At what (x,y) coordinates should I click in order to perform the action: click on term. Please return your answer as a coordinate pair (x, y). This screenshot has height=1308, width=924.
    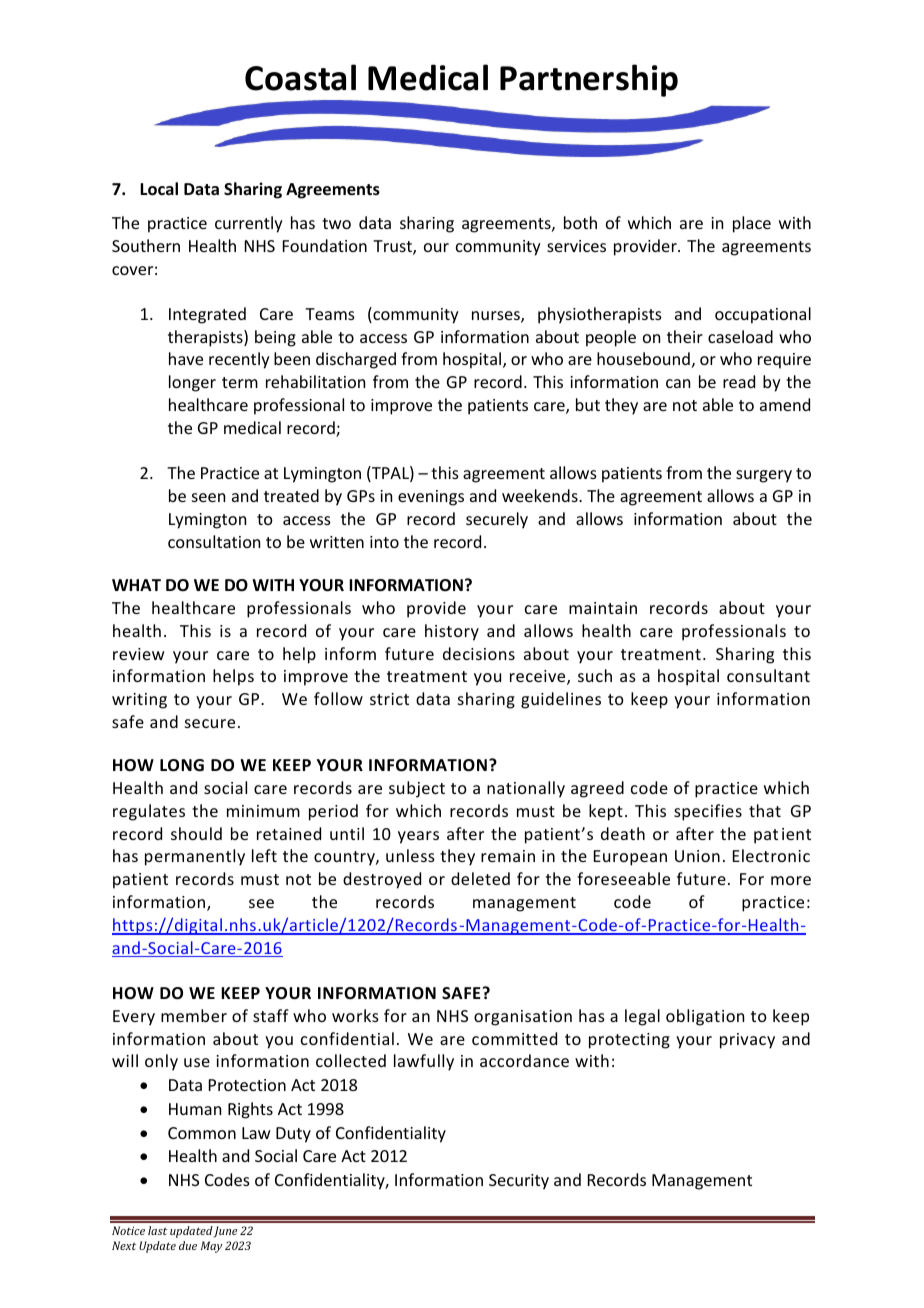
    Looking at the image, I should click on (240, 382).
